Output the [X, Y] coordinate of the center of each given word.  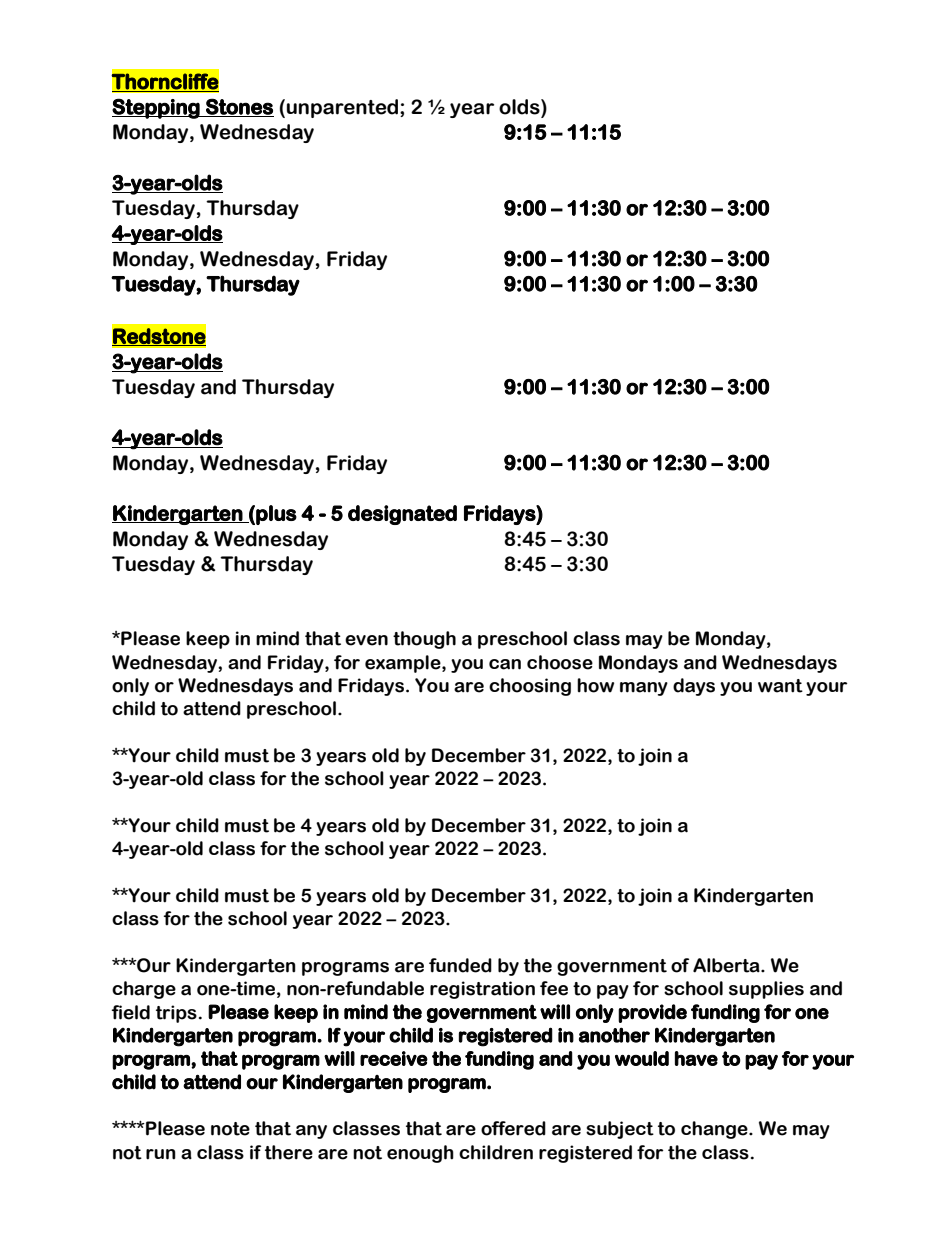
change [715, 1130]
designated [402, 515]
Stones [239, 107]
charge [144, 990]
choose [560, 662]
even [366, 640]
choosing [530, 687]
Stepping [157, 108]
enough [420, 1154]
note [230, 1129]
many [644, 689]
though [424, 640]
